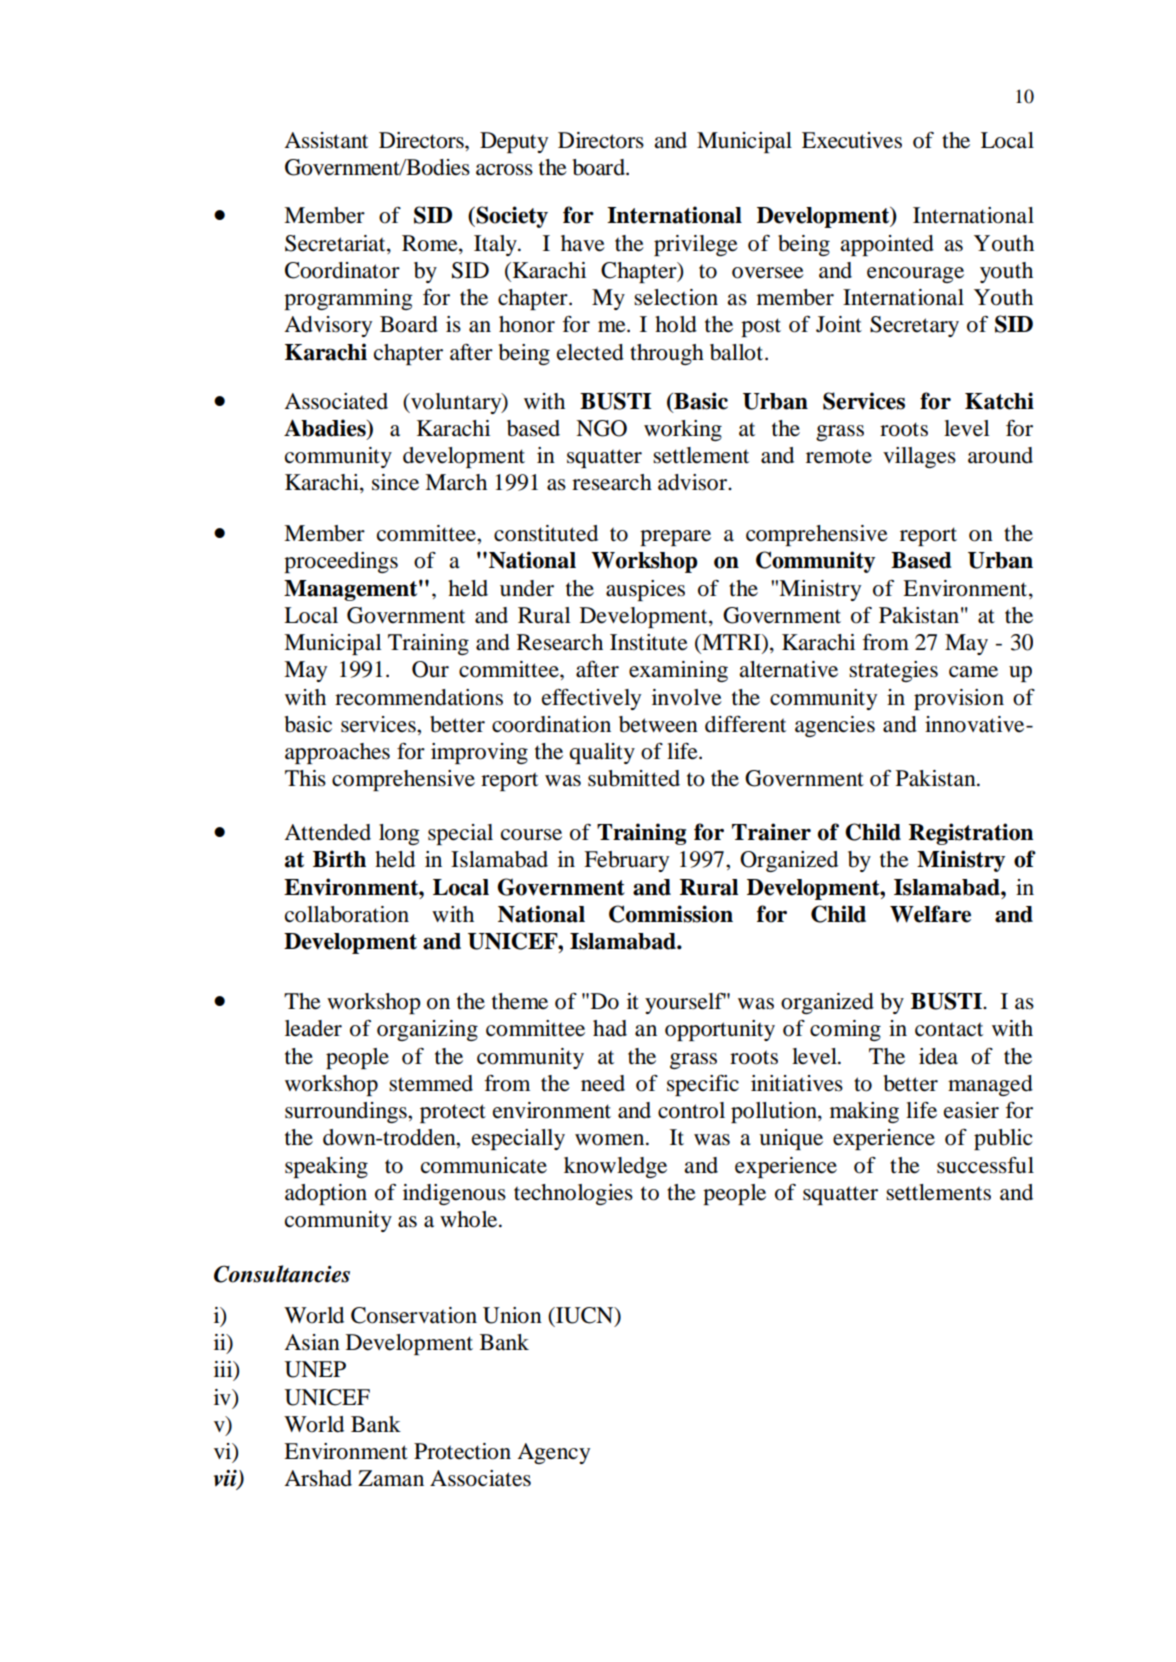  What do you see at coordinates (347, 914) in the image?
I see `collaboration` at bounding box center [347, 914].
